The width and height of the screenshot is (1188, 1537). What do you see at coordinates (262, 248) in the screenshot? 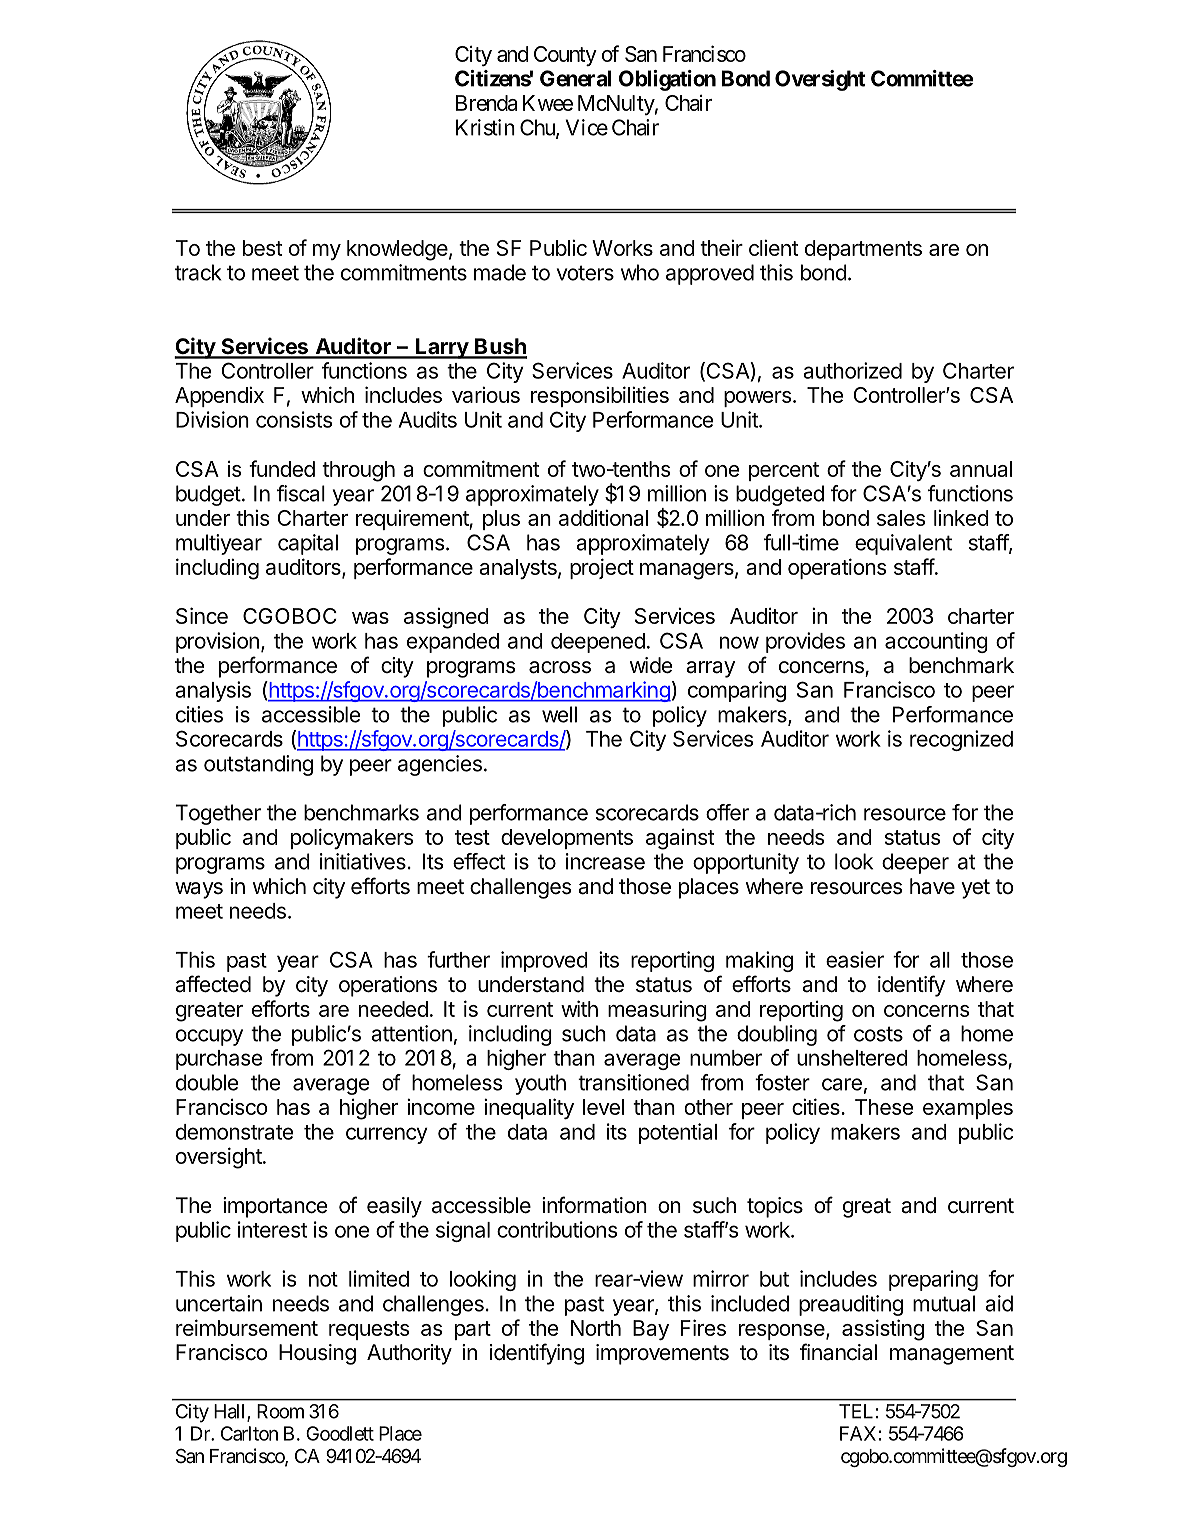
I see `best` at bounding box center [262, 248].
